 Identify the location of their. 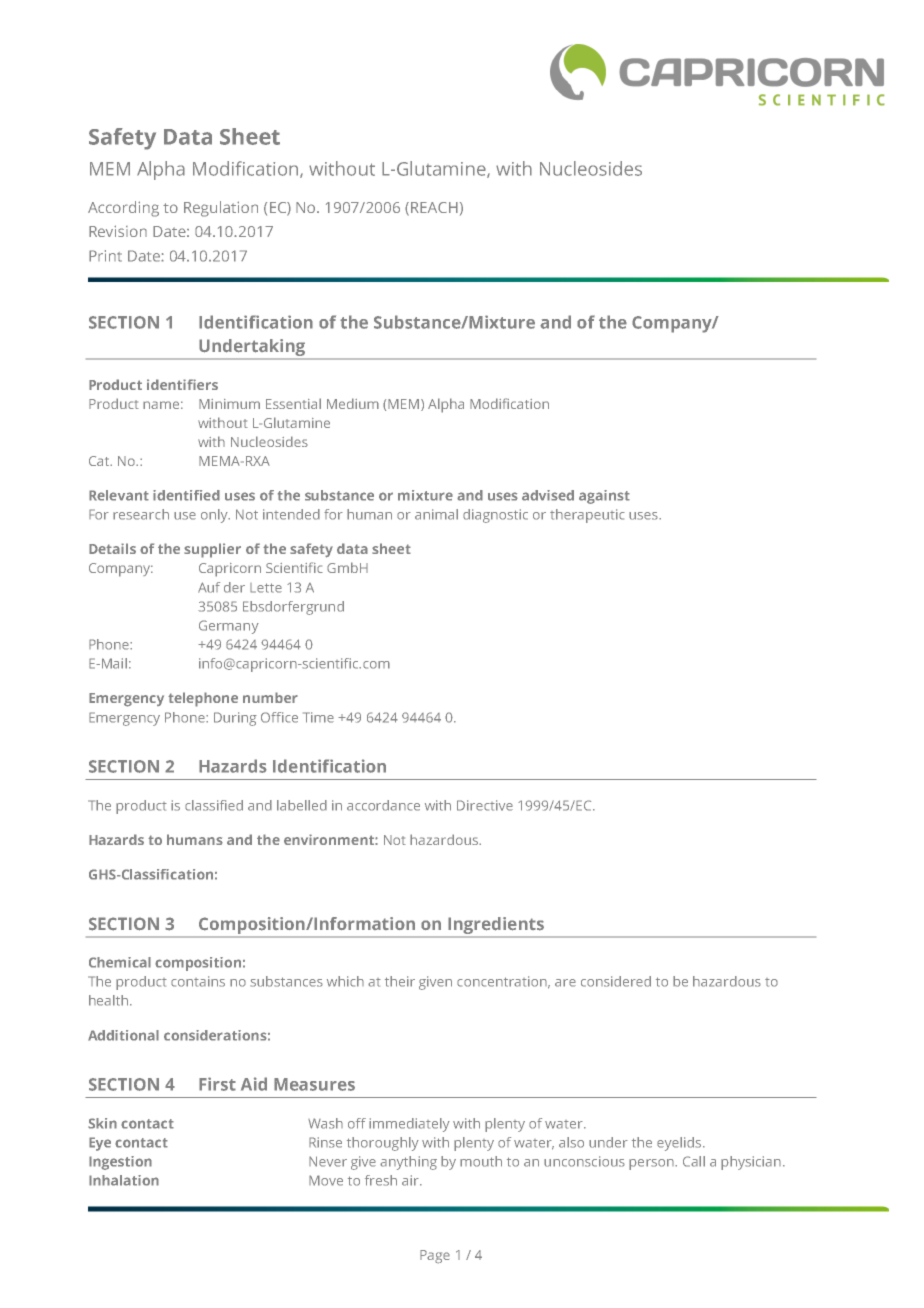
(400, 981).
